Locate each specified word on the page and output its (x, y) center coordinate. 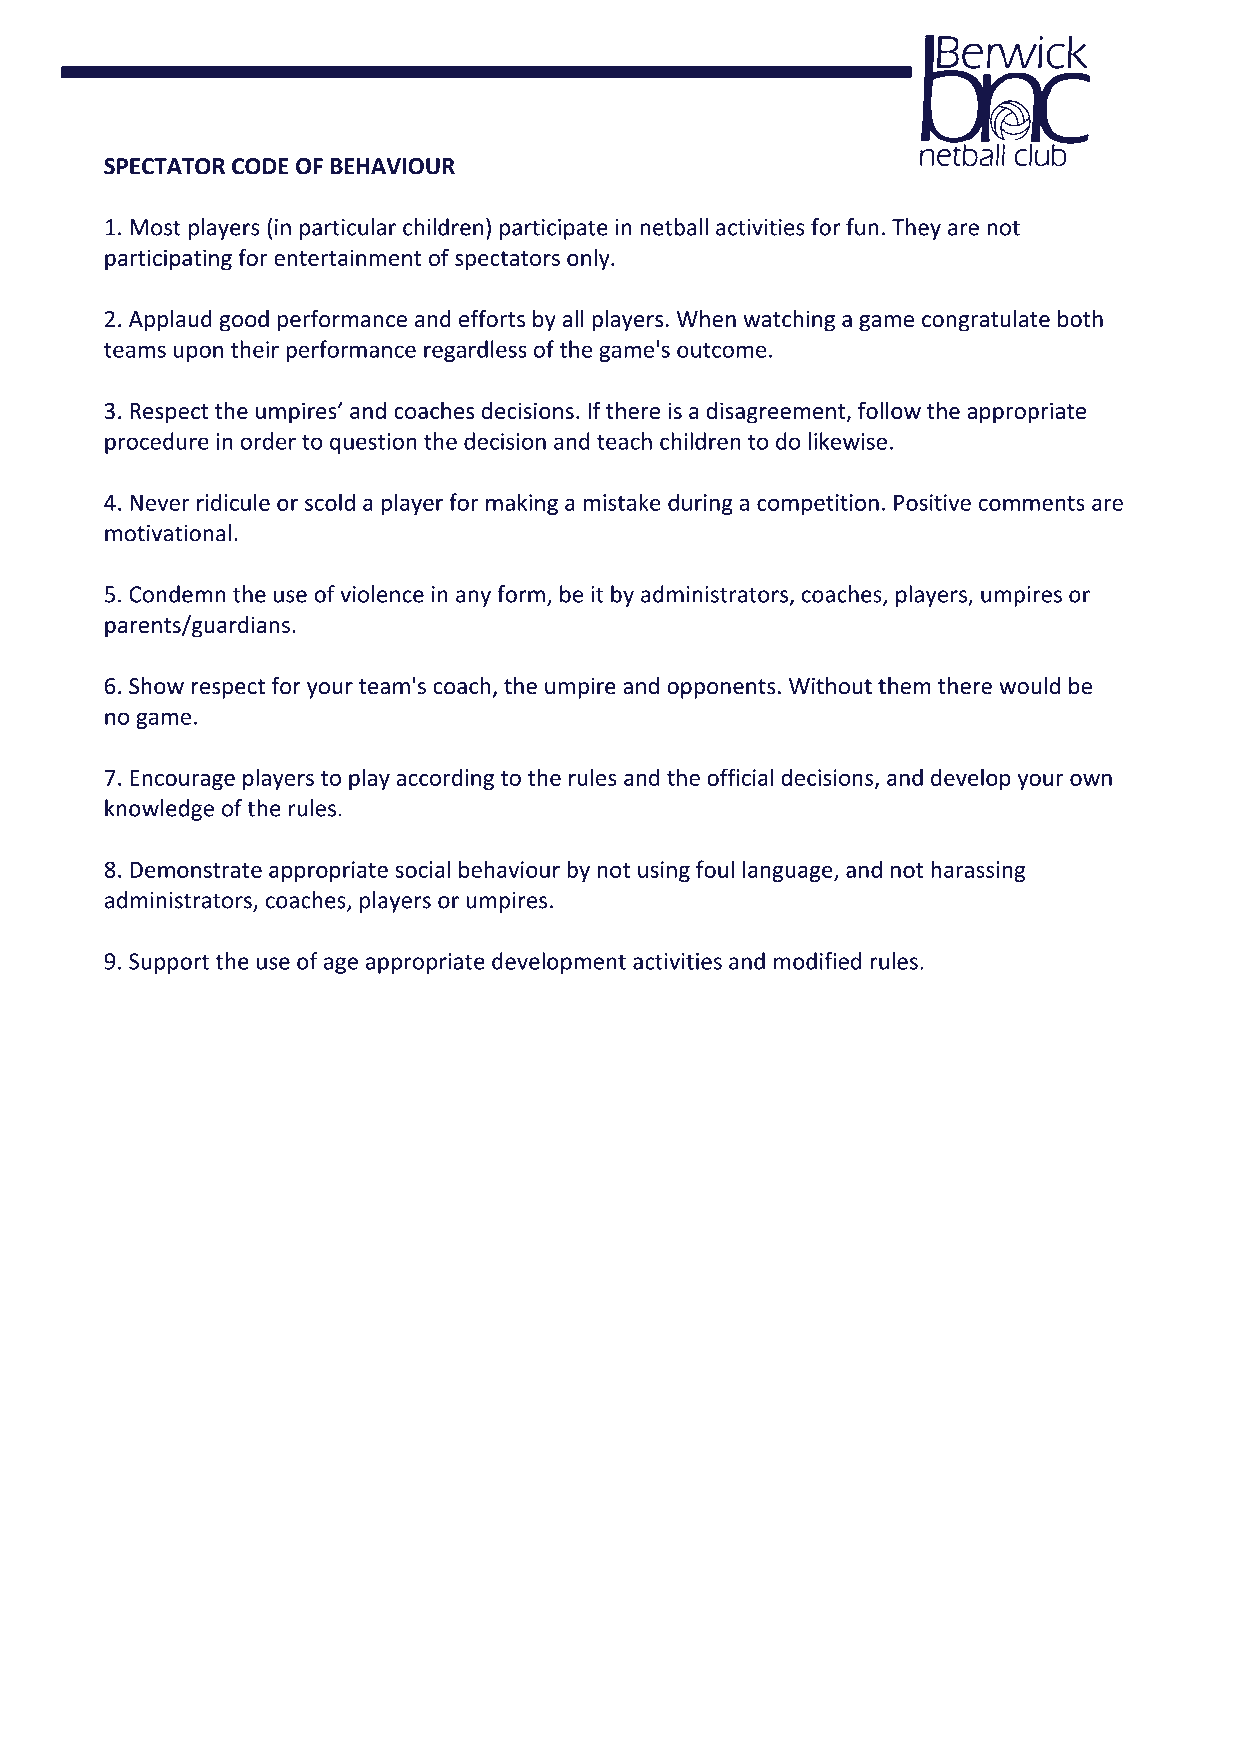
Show (156, 686)
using (664, 871)
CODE (260, 166)
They (916, 229)
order (268, 441)
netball (674, 227)
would (1029, 686)
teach (624, 441)
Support (169, 963)
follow (889, 410)
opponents (721, 689)
